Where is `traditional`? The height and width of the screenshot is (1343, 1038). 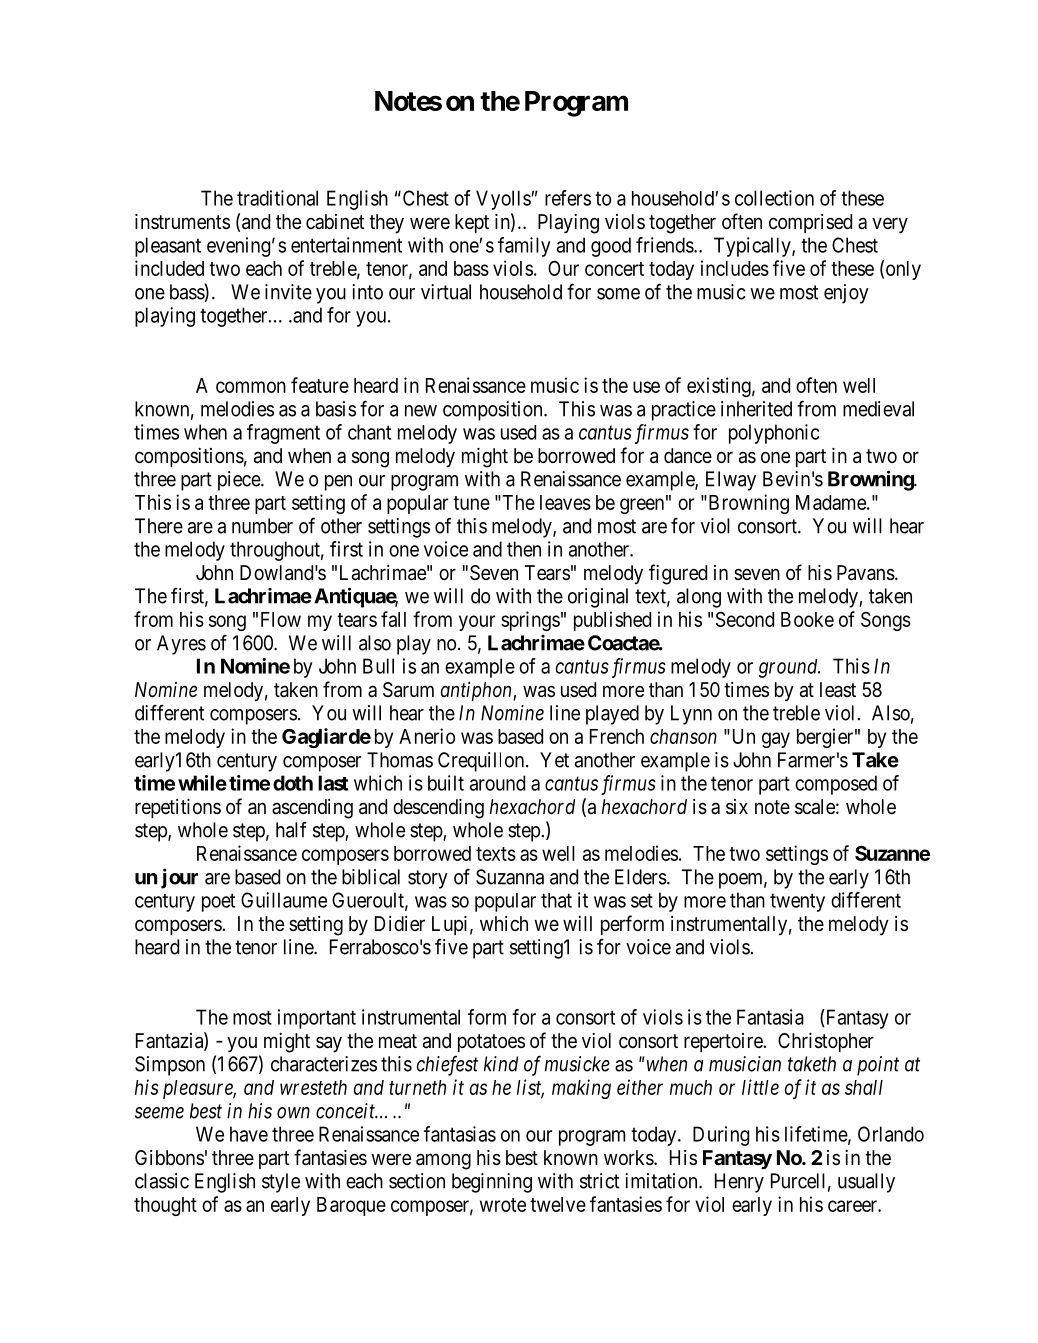 traditional is located at coordinates (277, 198).
